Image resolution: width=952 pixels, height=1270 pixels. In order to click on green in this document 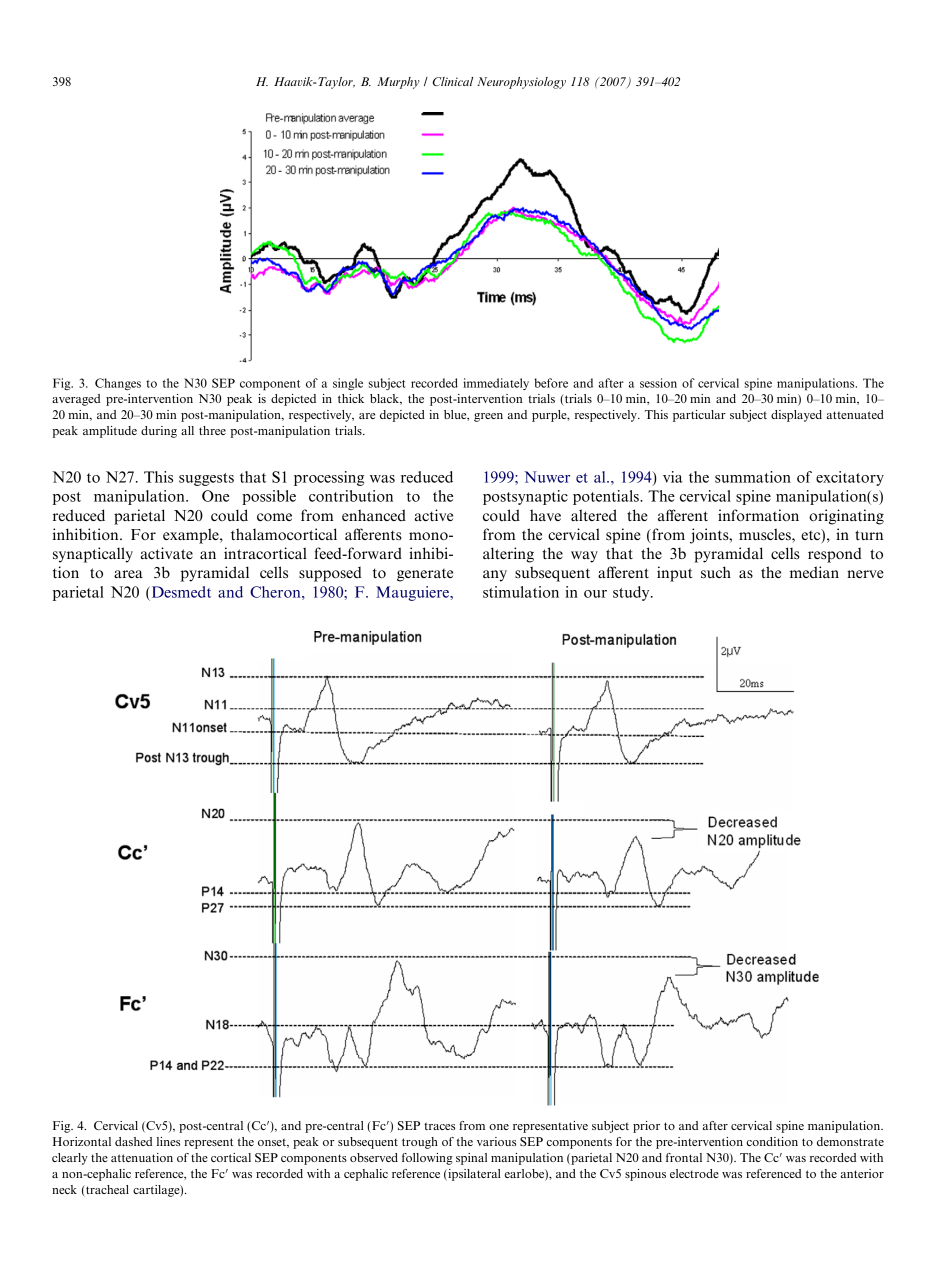, I will do `click(488, 417)`.
